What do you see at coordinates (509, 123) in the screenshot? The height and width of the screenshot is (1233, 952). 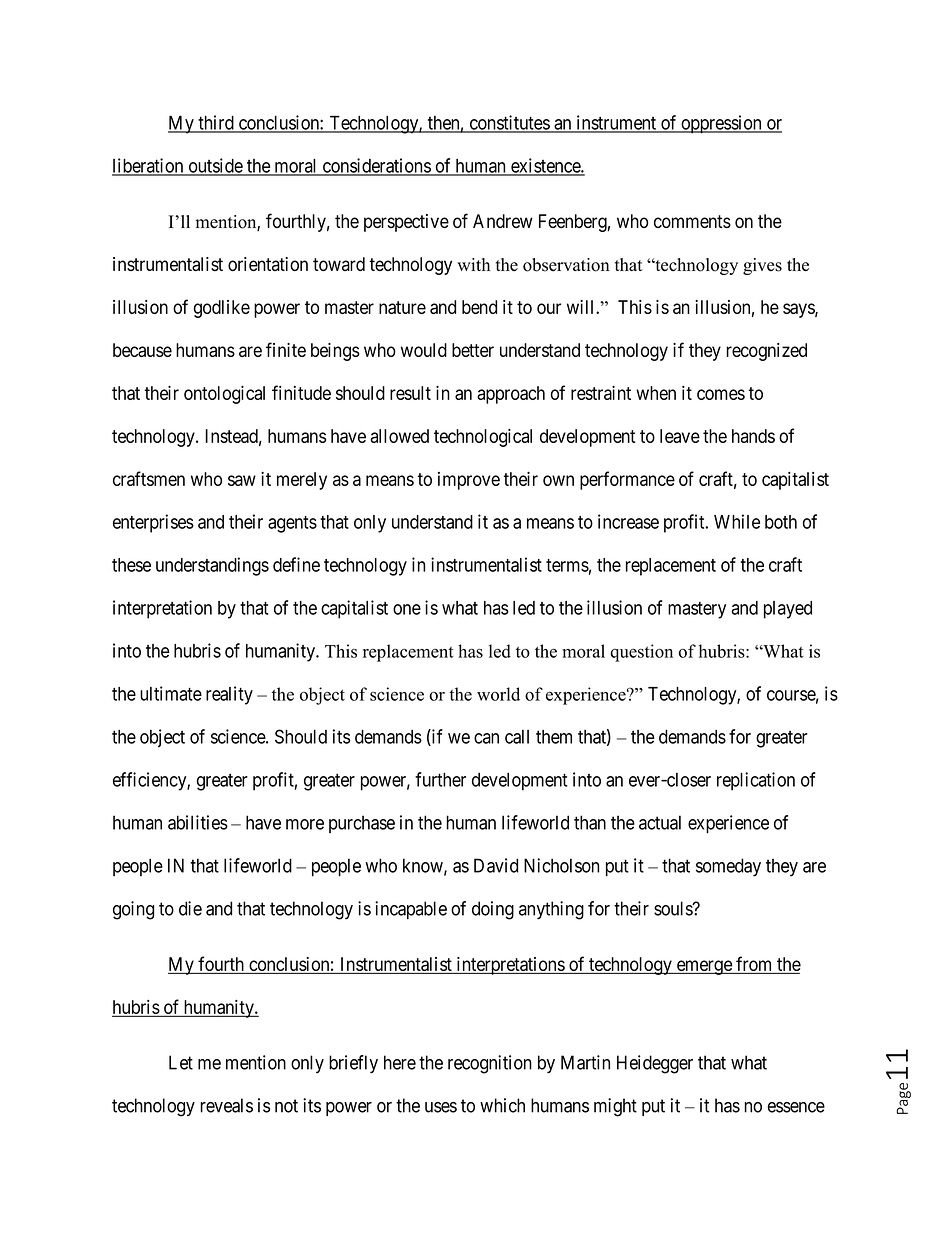 I see `constitutes` at bounding box center [509, 123].
